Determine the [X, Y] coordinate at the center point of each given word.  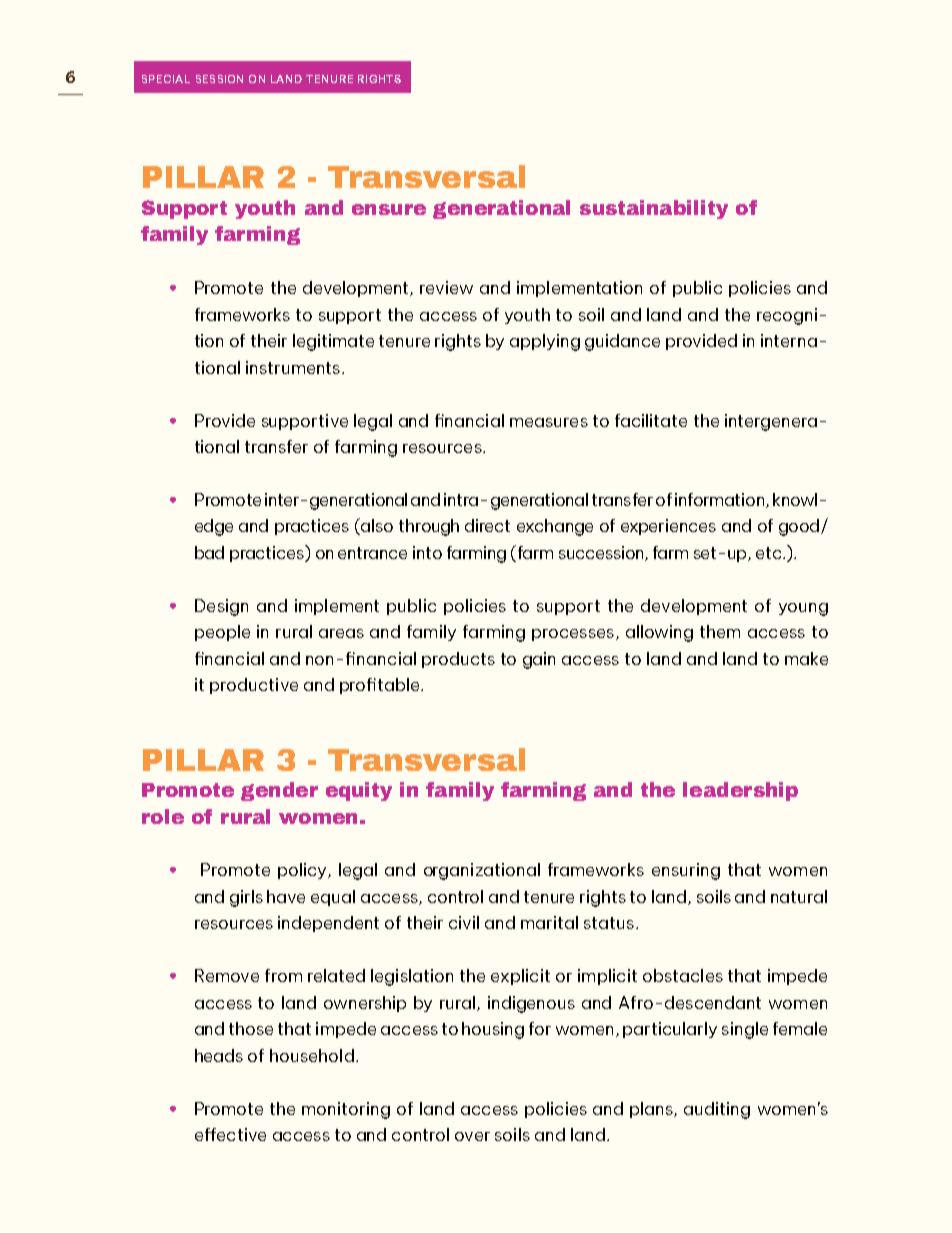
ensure [389, 209]
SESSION [219, 79]
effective [230, 1134]
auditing [717, 1110]
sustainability [654, 209]
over [472, 1136]
